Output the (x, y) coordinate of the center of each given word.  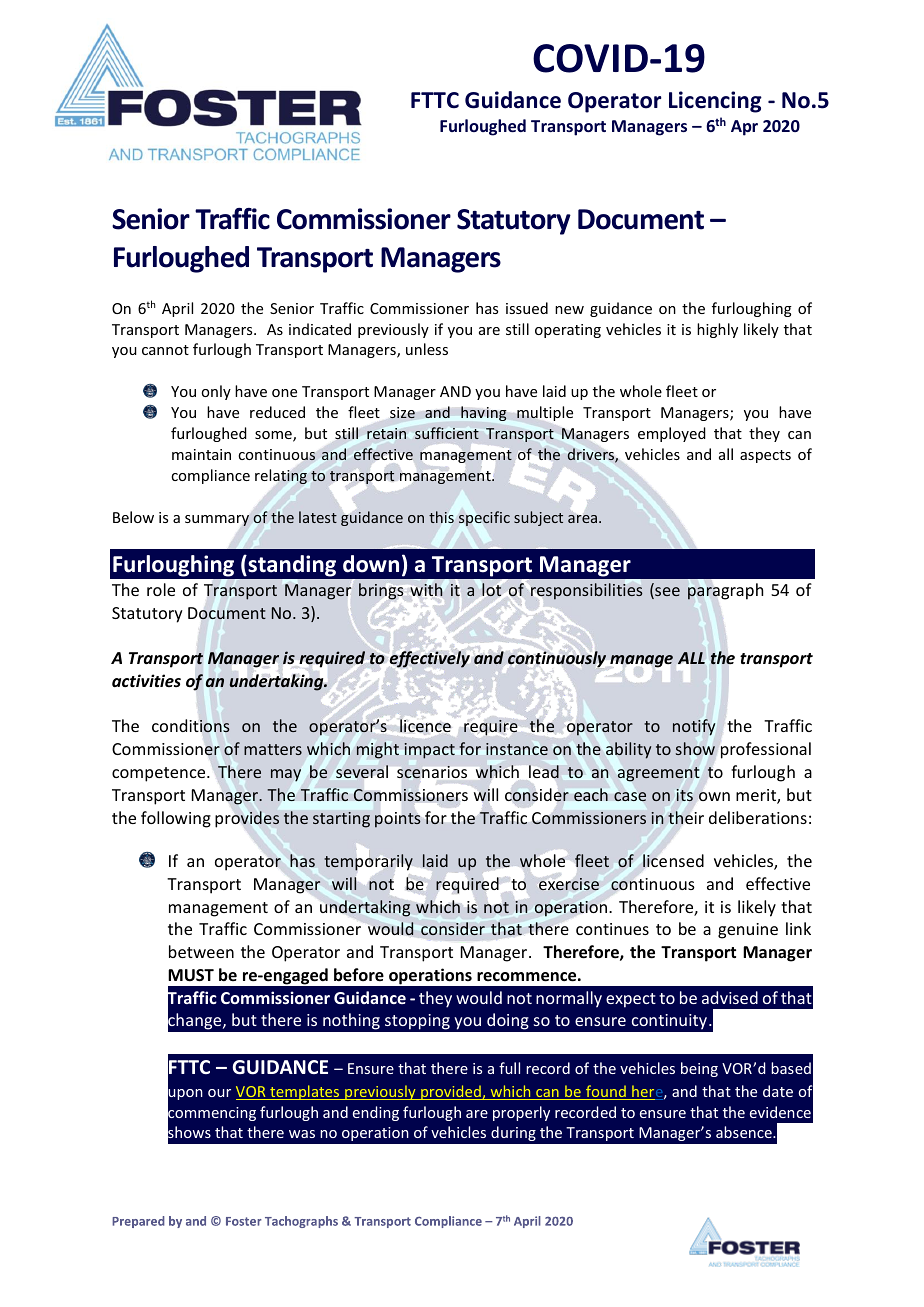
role (161, 589)
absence (745, 1132)
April (177, 309)
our (219, 1093)
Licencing (715, 102)
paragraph (725, 591)
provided (451, 1092)
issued (527, 308)
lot (491, 589)
